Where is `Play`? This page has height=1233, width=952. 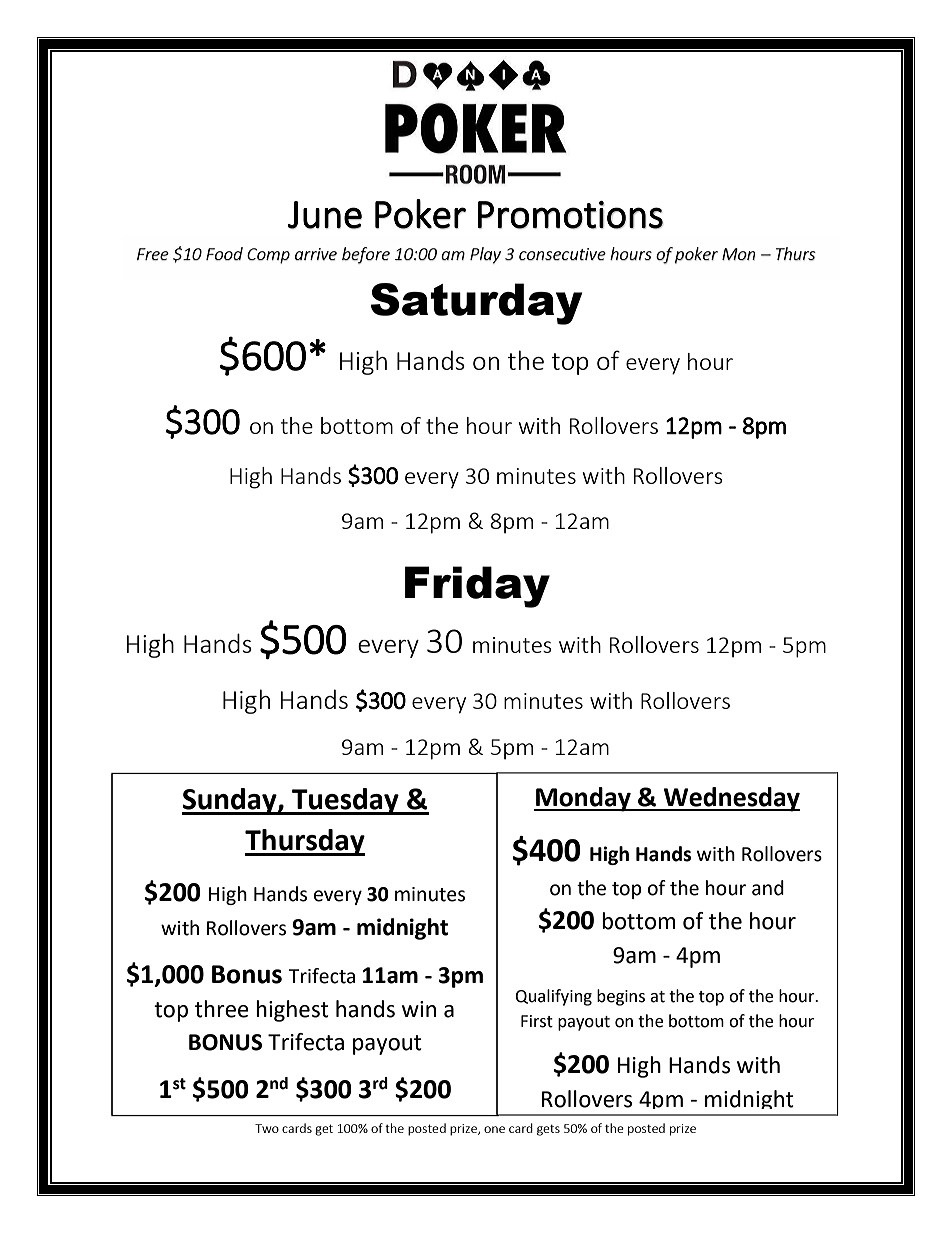 Play is located at coordinates (485, 255).
